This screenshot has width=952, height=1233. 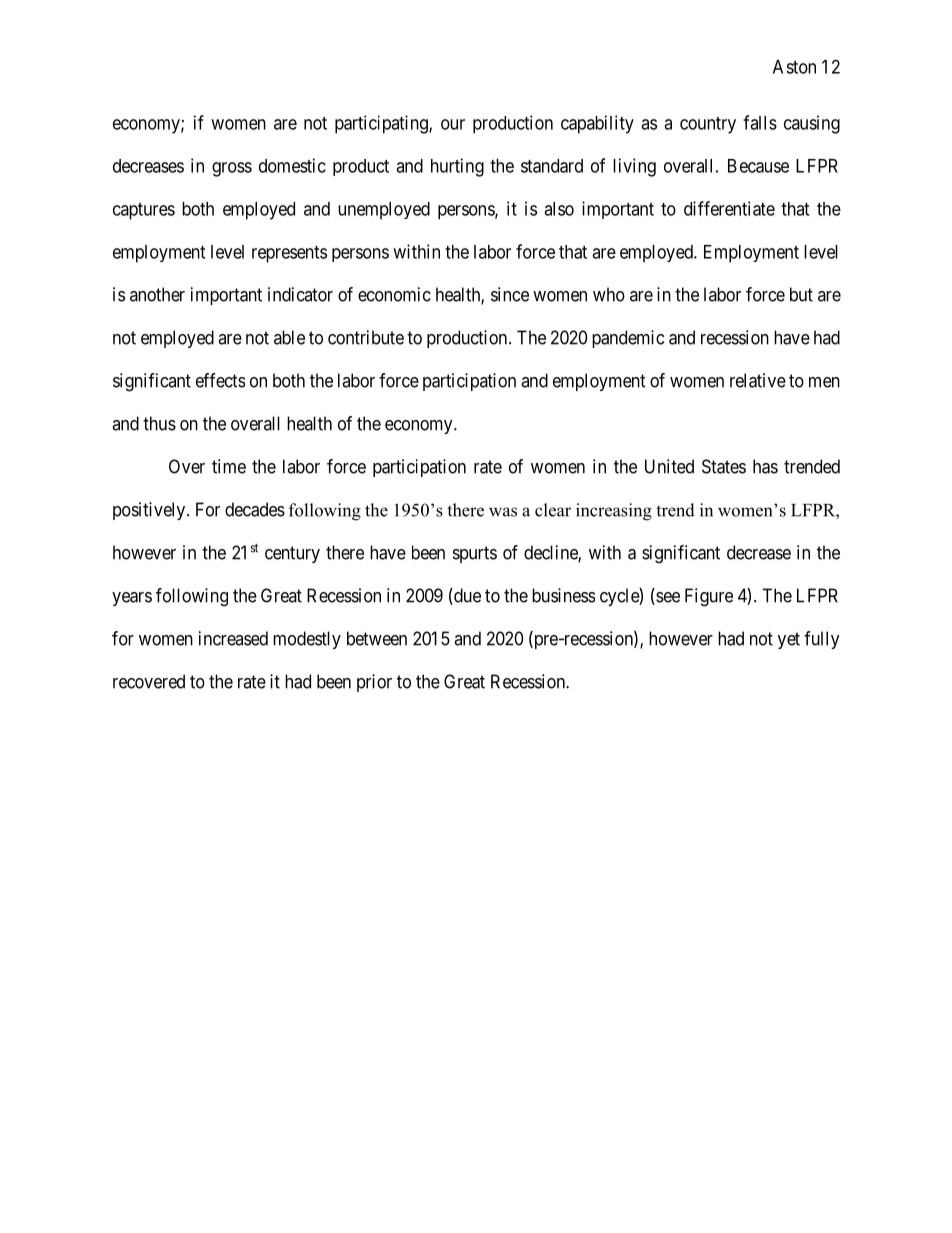 I want to click on Aston, so click(x=794, y=67).
